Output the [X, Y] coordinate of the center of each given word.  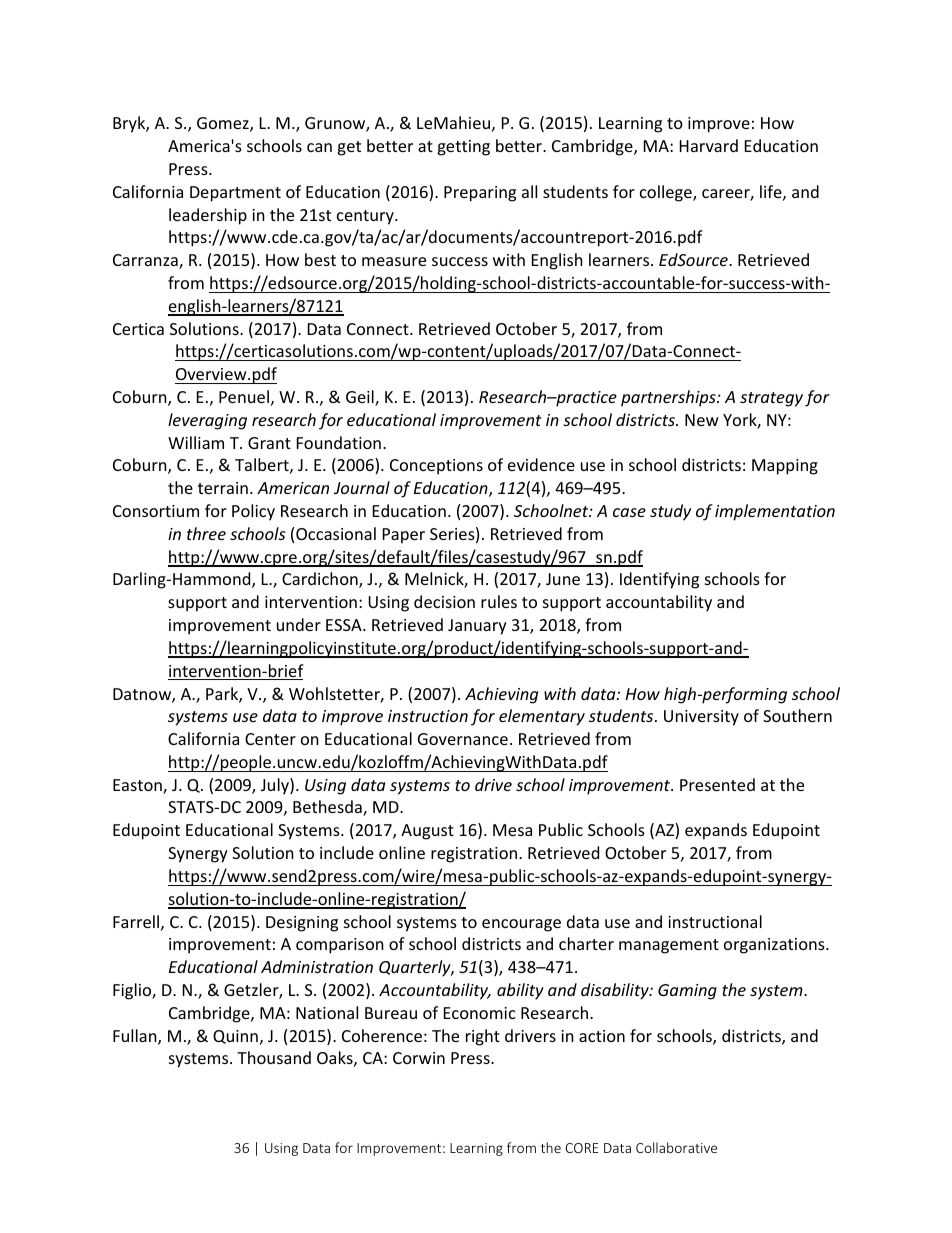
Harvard [709, 145]
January [477, 627]
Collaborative [676, 1147]
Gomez [224, 124]
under [299, 624]
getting [463, 148]
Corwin [419, 1058]
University [701, 718]
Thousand [274, 1057]
